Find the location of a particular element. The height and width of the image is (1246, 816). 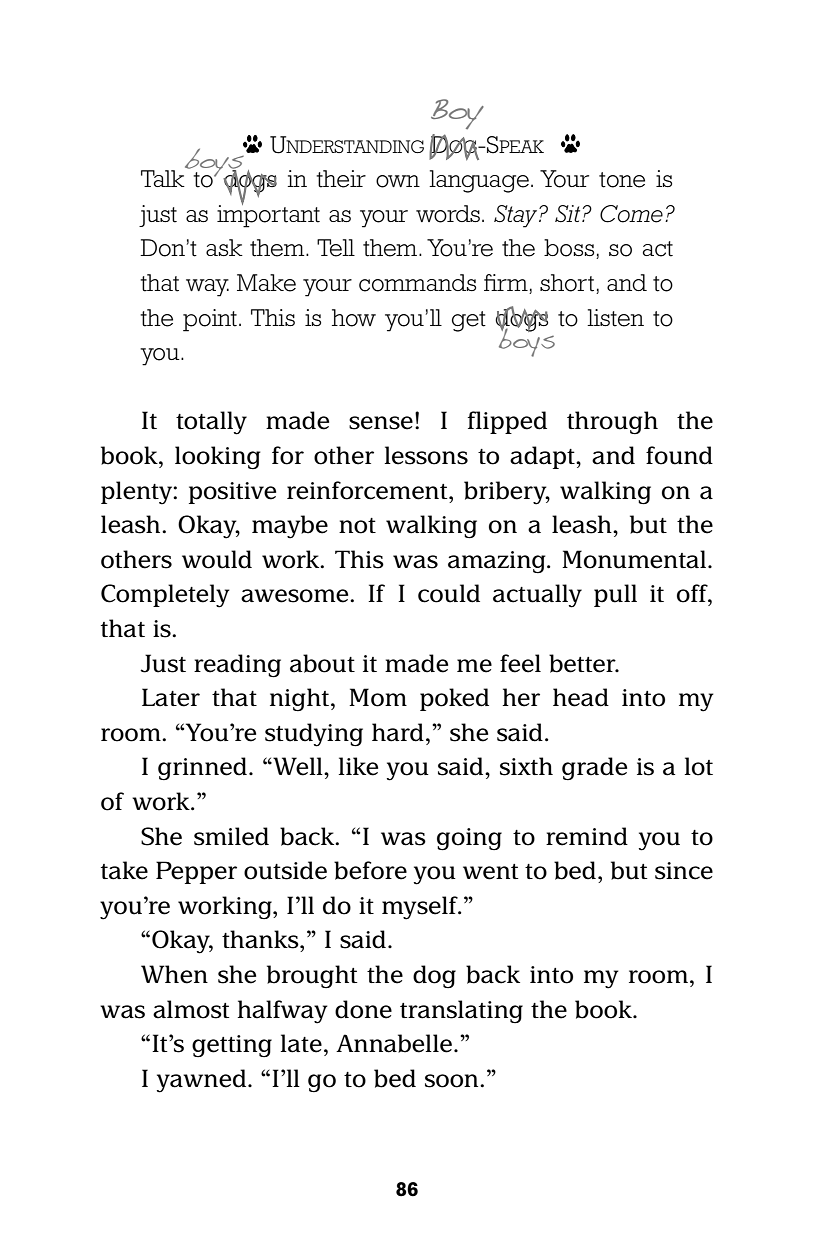

Annabelle is located at coordinates (394, 1043).
